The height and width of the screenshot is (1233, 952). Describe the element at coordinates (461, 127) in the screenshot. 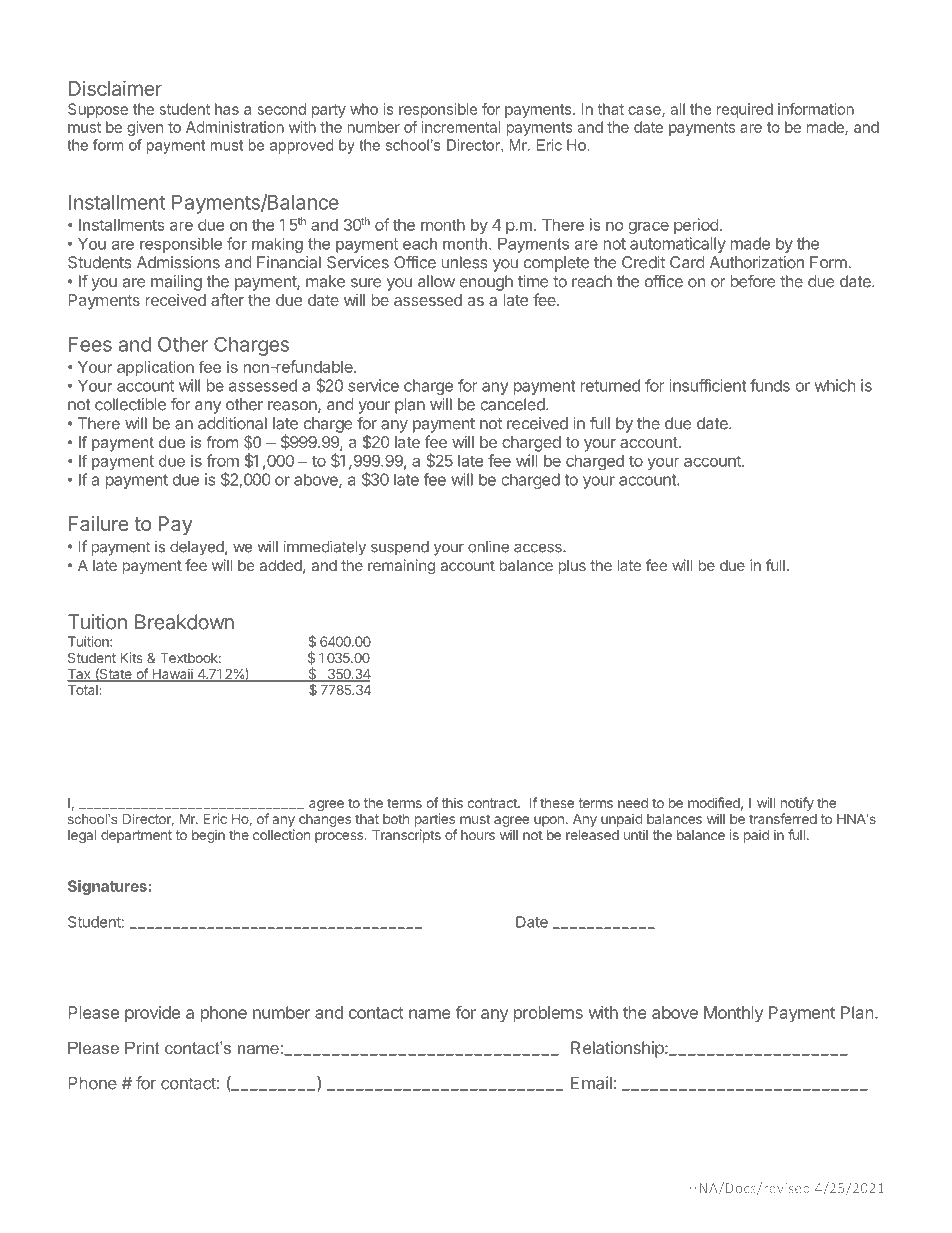

I see `incremental` at that location.
